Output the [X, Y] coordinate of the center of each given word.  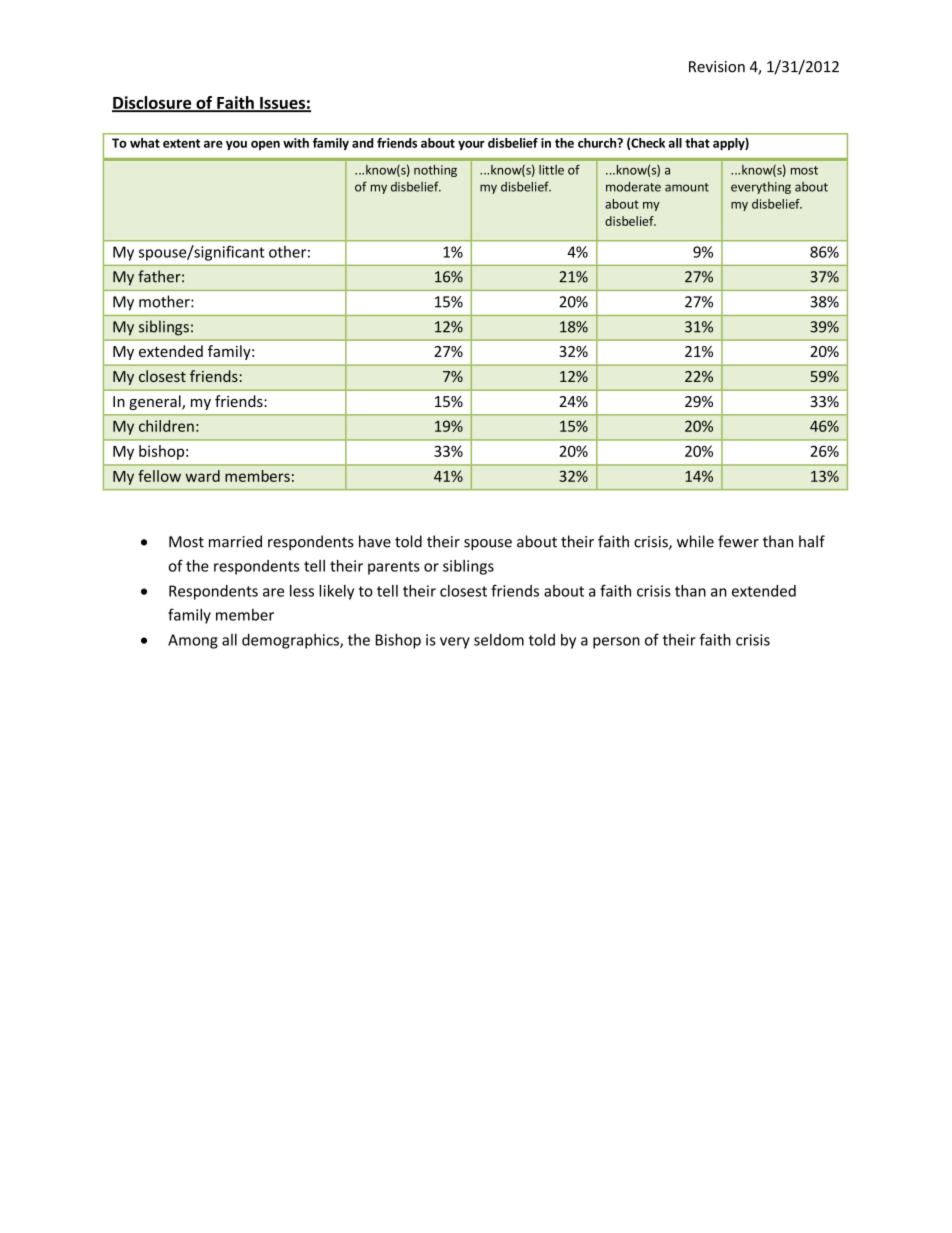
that [697, 143]
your [471, 145]
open [265, 145]
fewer [738, 541]
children [166, 426]
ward [202, 476]
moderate [633, 186]
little [551, 170]
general [156, 402]
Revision [717, 67]
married [235, 541]
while [695, 541]
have [375, 541]
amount [687, 187]
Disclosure [153, 103]
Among [193, 641]
